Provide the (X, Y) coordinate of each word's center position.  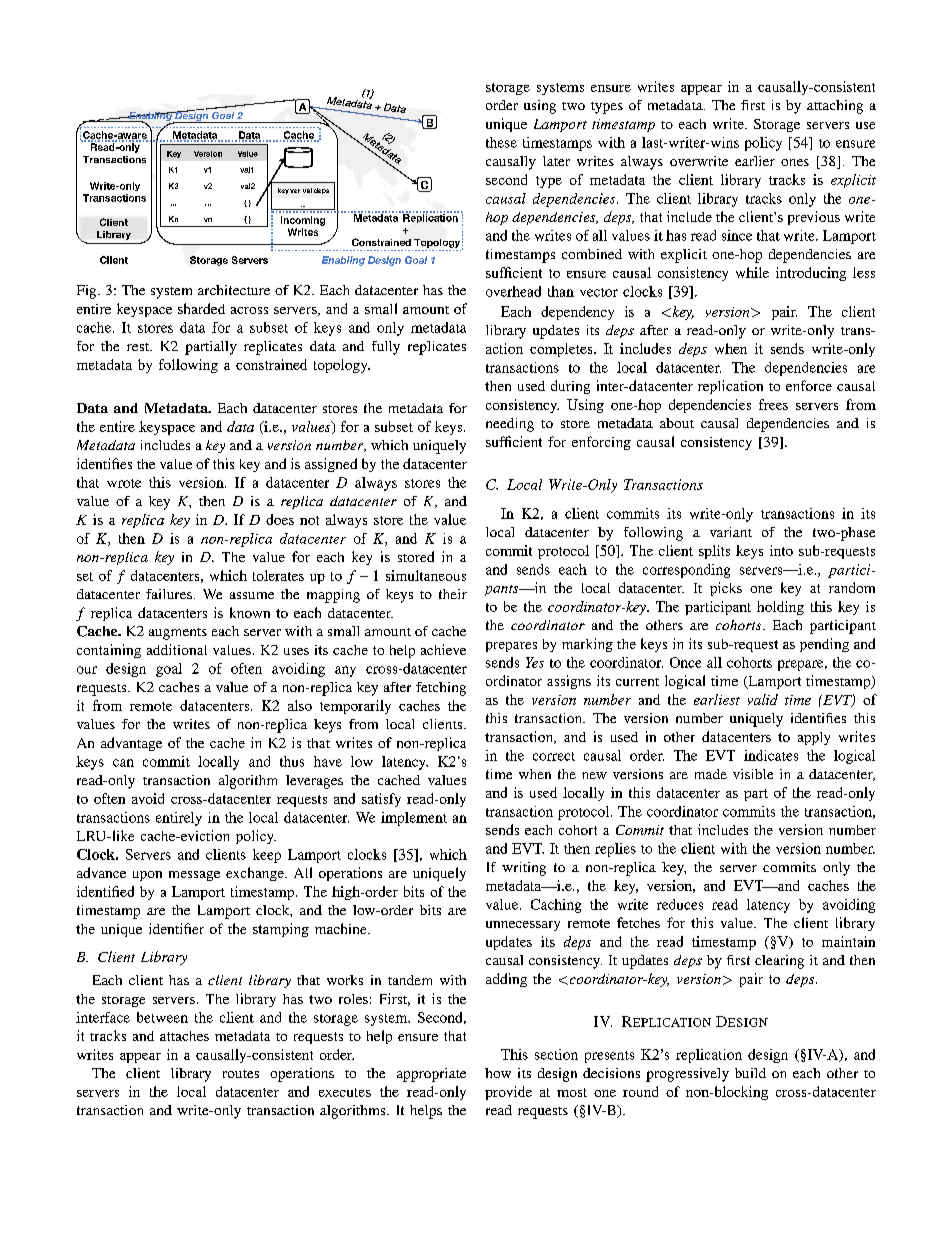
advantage (131, 744)
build (750, 1073)
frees (773, 404)
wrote (124, 483)
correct (554, 756)
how (498, 1073)
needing (510, 425)
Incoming (303, 221)
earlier (755, 161)
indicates (771, 755)
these (501, 142)
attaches (184, 1036)
